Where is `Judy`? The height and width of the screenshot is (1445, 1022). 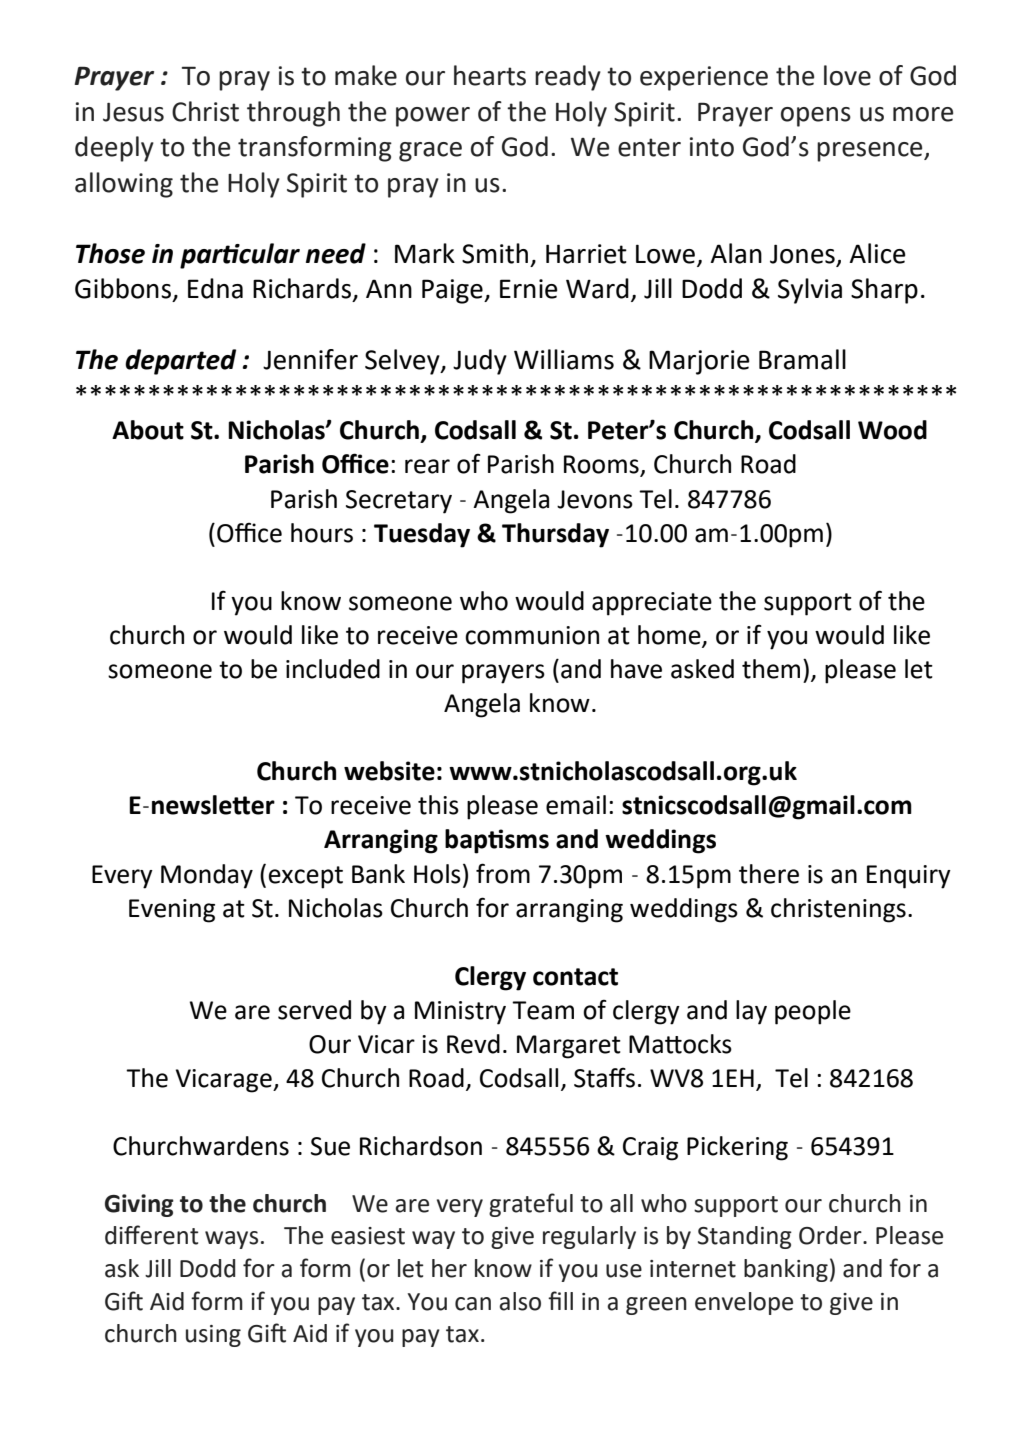 Judy is located at coordinates (480, 362).
